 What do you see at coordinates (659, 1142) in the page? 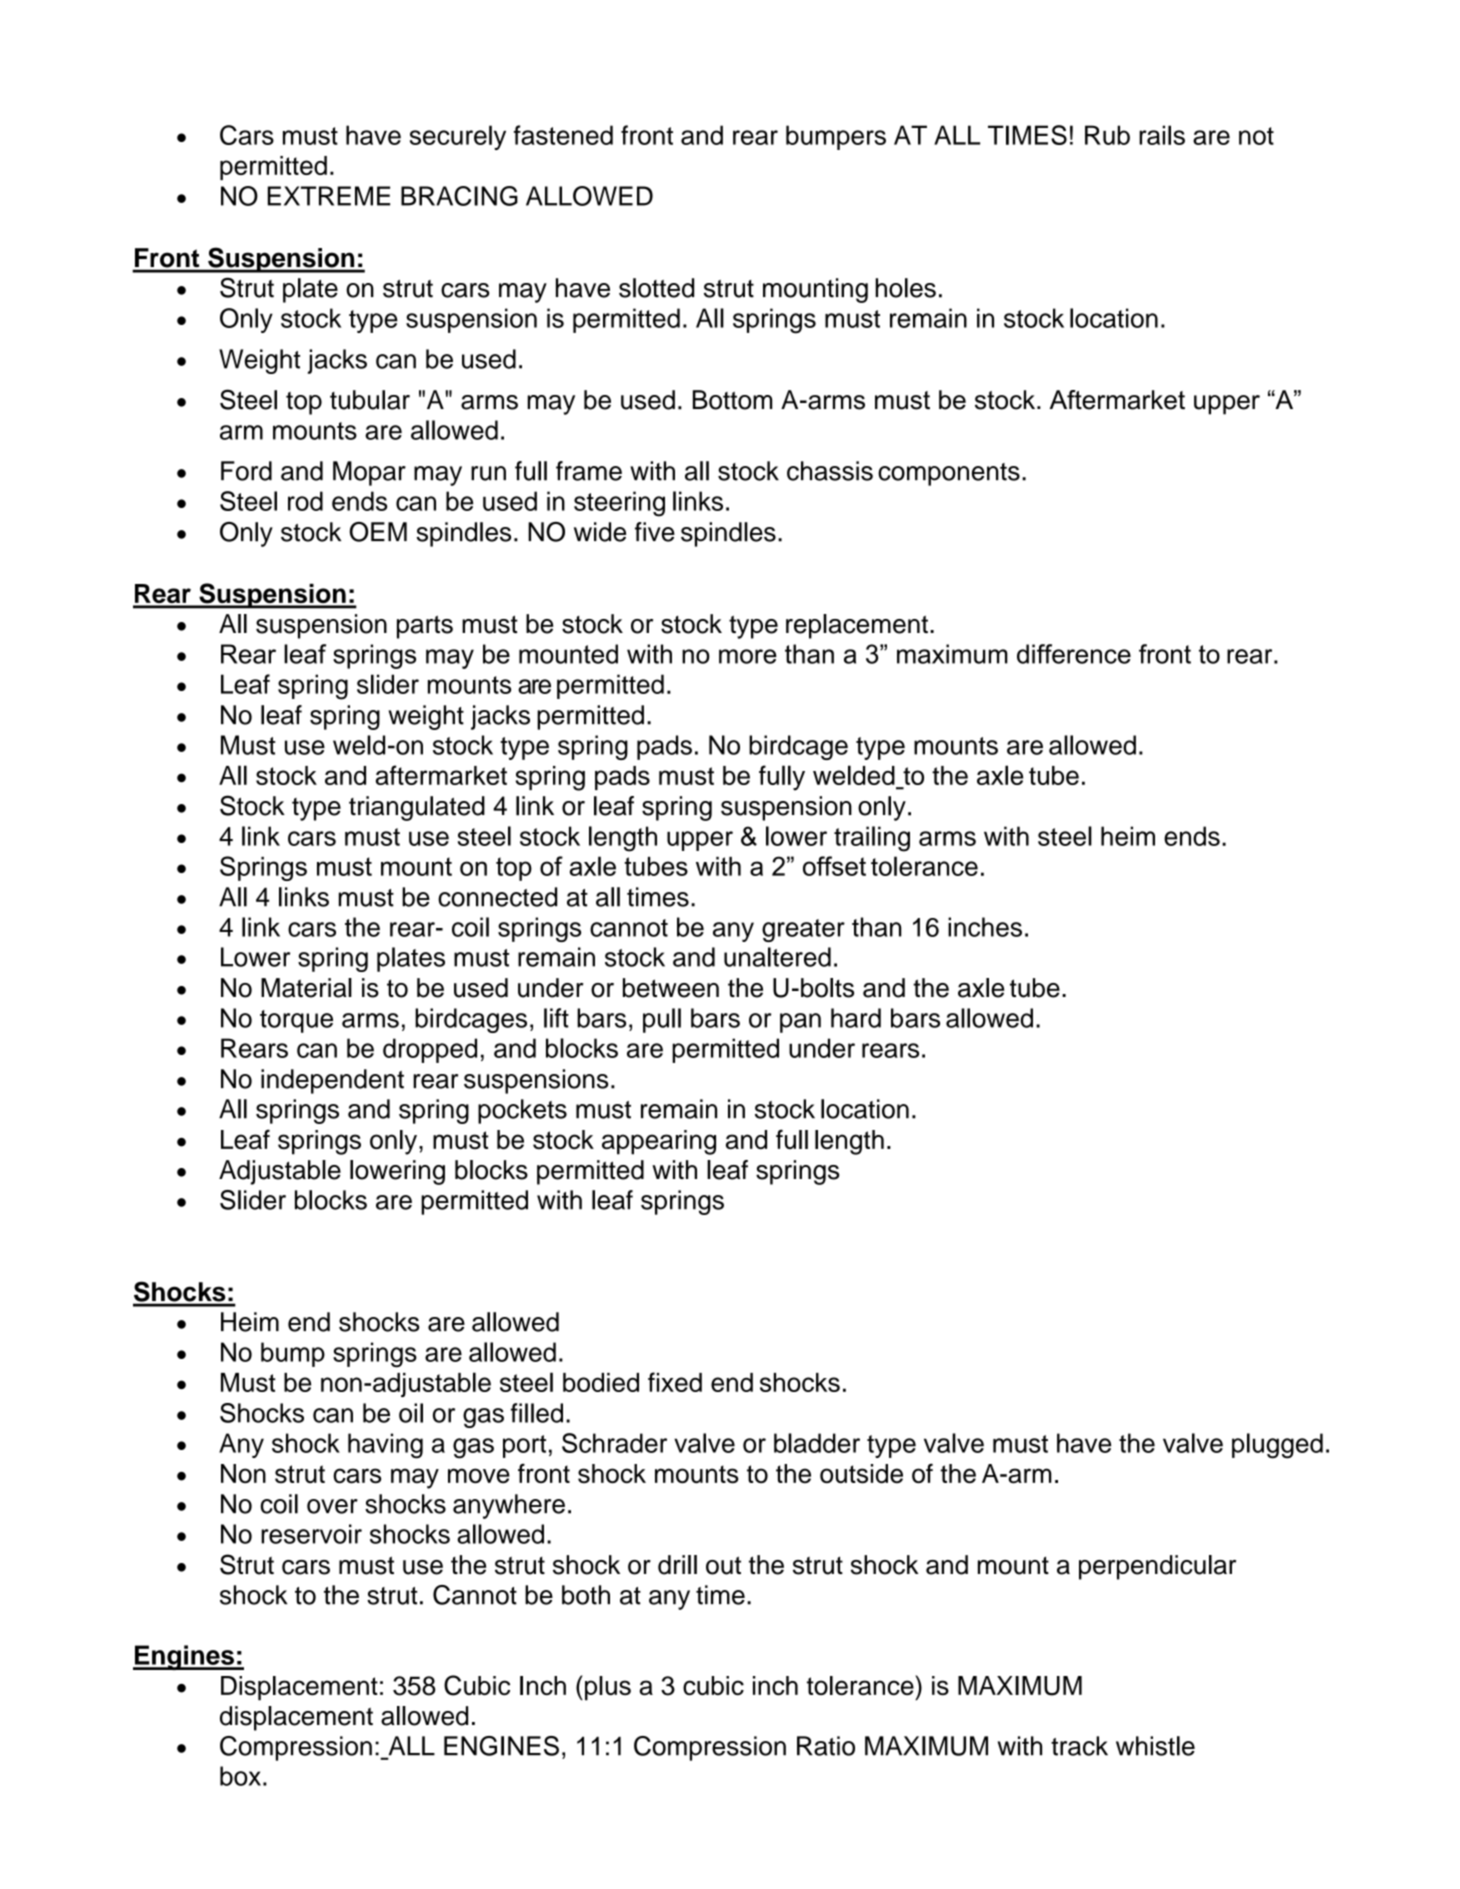
I see `appearing` at bounding box center [659, 1142].
